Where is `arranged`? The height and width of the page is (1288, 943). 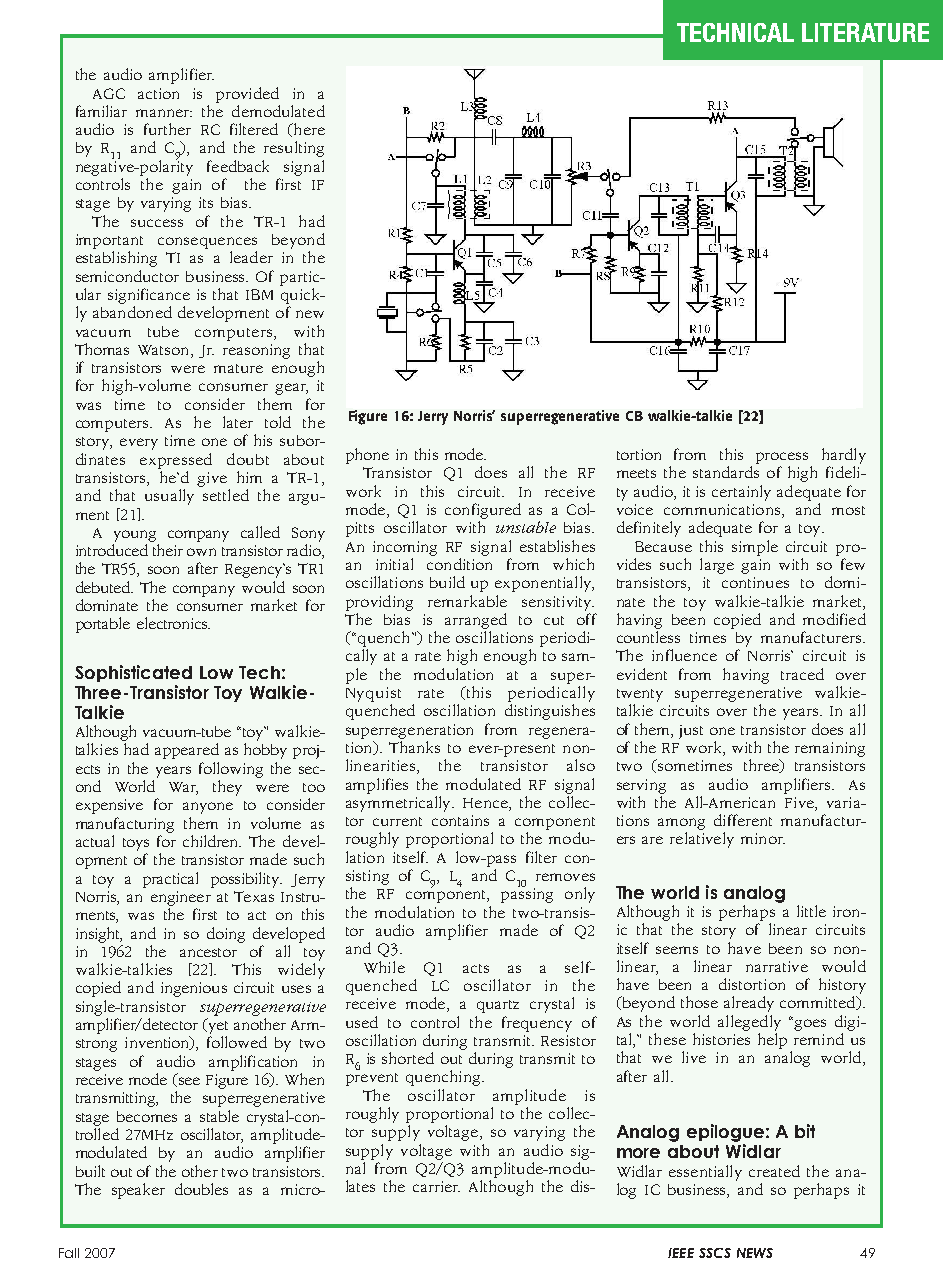
arranged is located at coordinates (476, 621).
